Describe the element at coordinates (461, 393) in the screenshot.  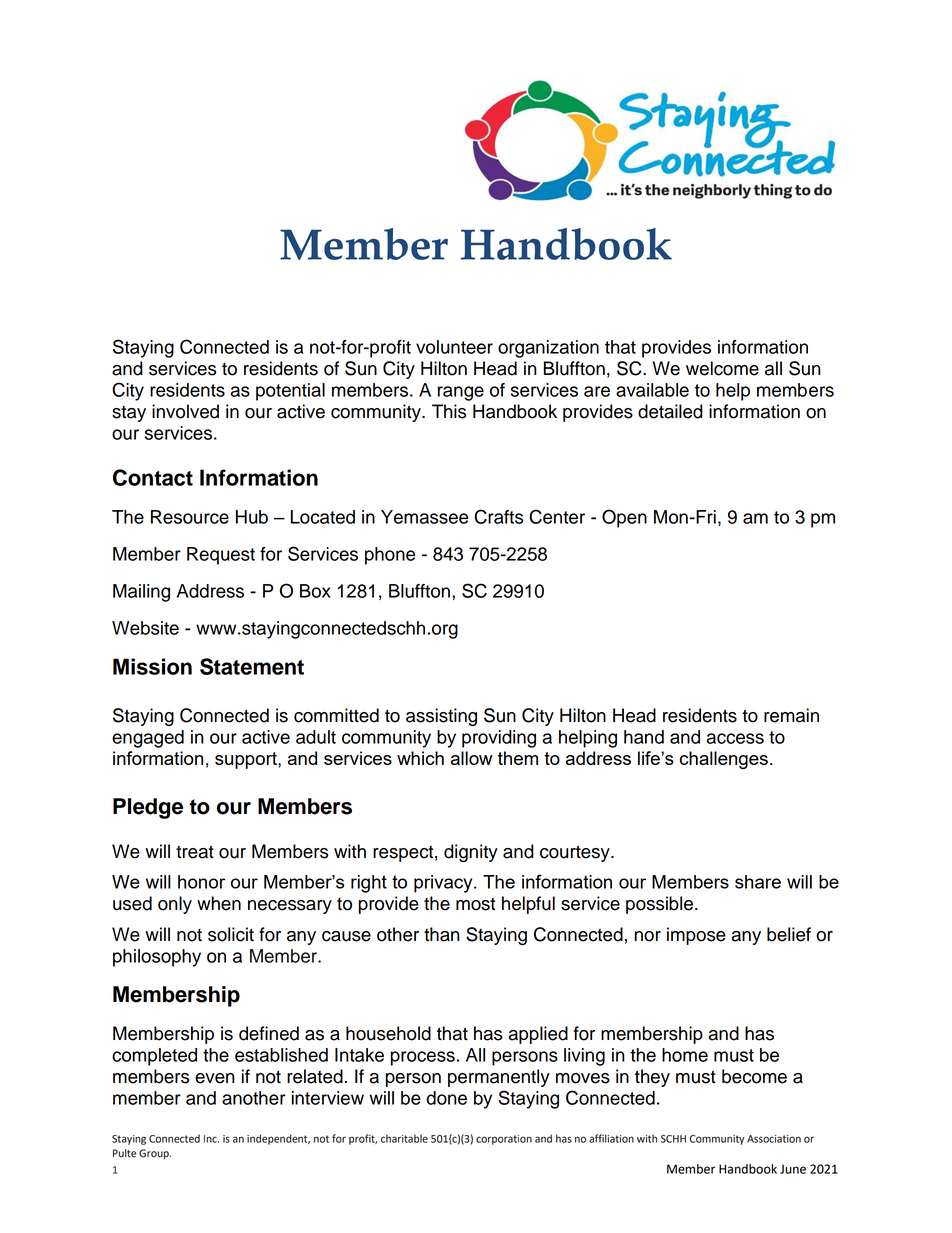
I see `range` at that location.
